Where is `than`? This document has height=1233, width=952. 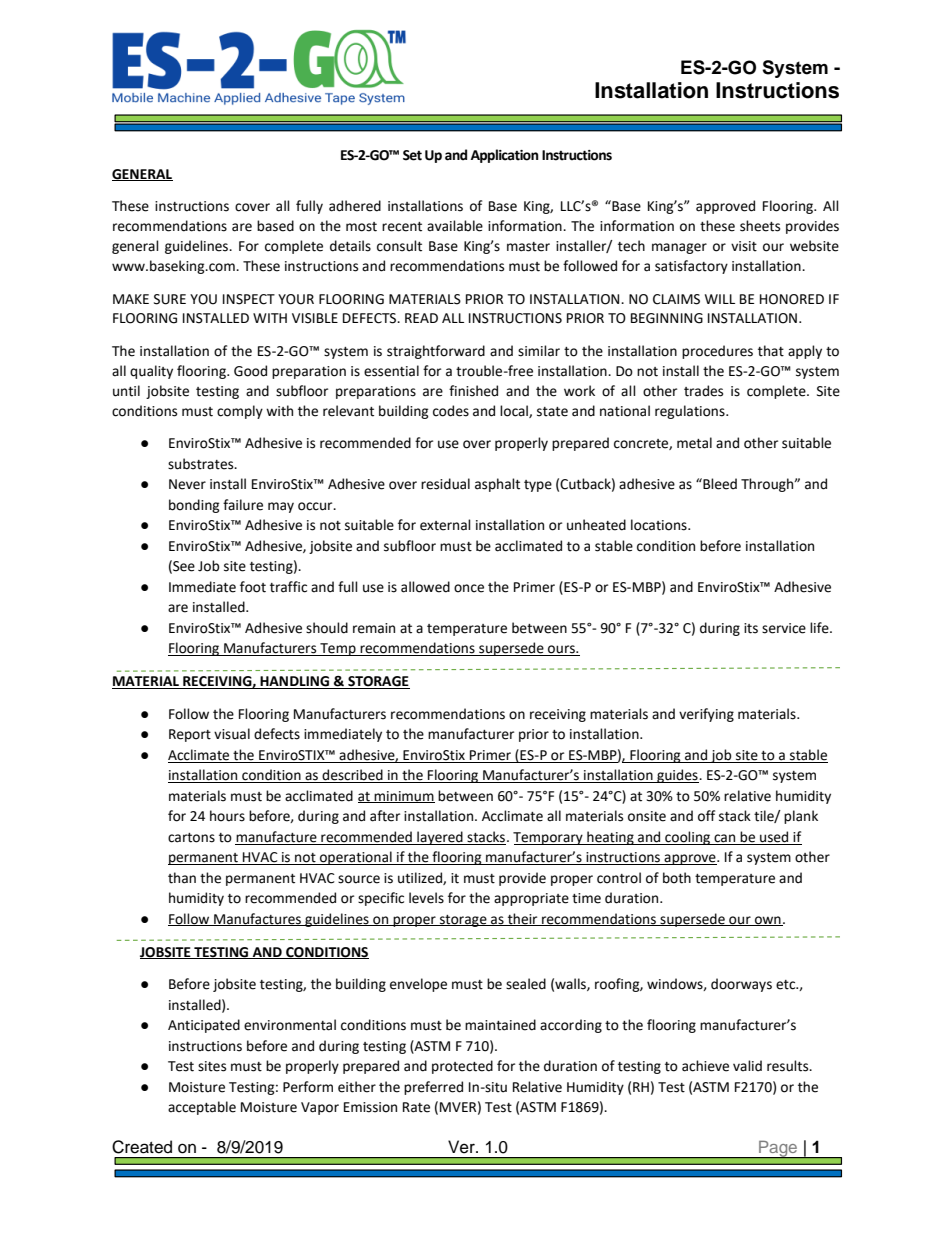 than is located at coordinates (182, 878).
